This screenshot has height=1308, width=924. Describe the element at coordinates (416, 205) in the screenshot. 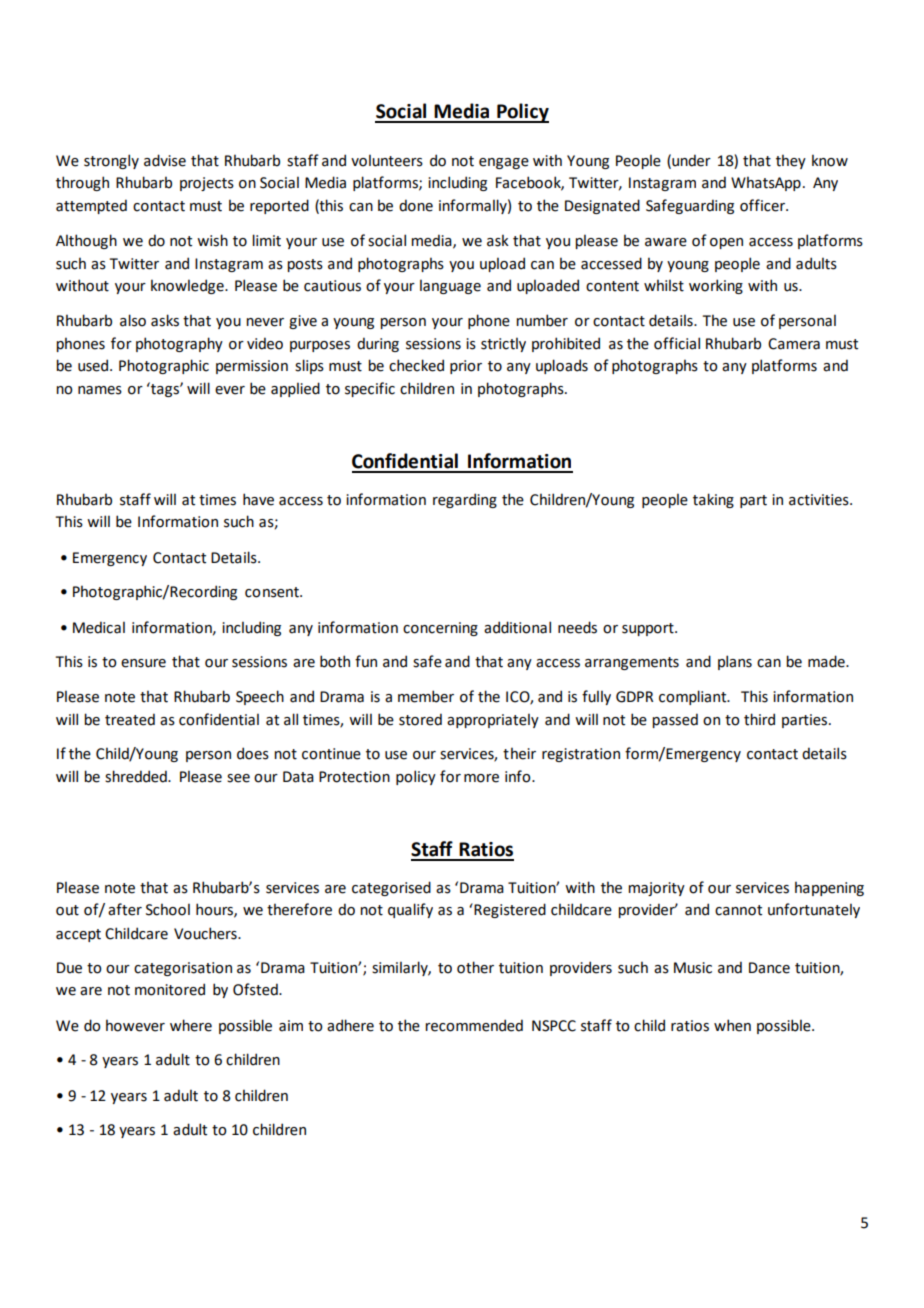

I see `done` at that location.
